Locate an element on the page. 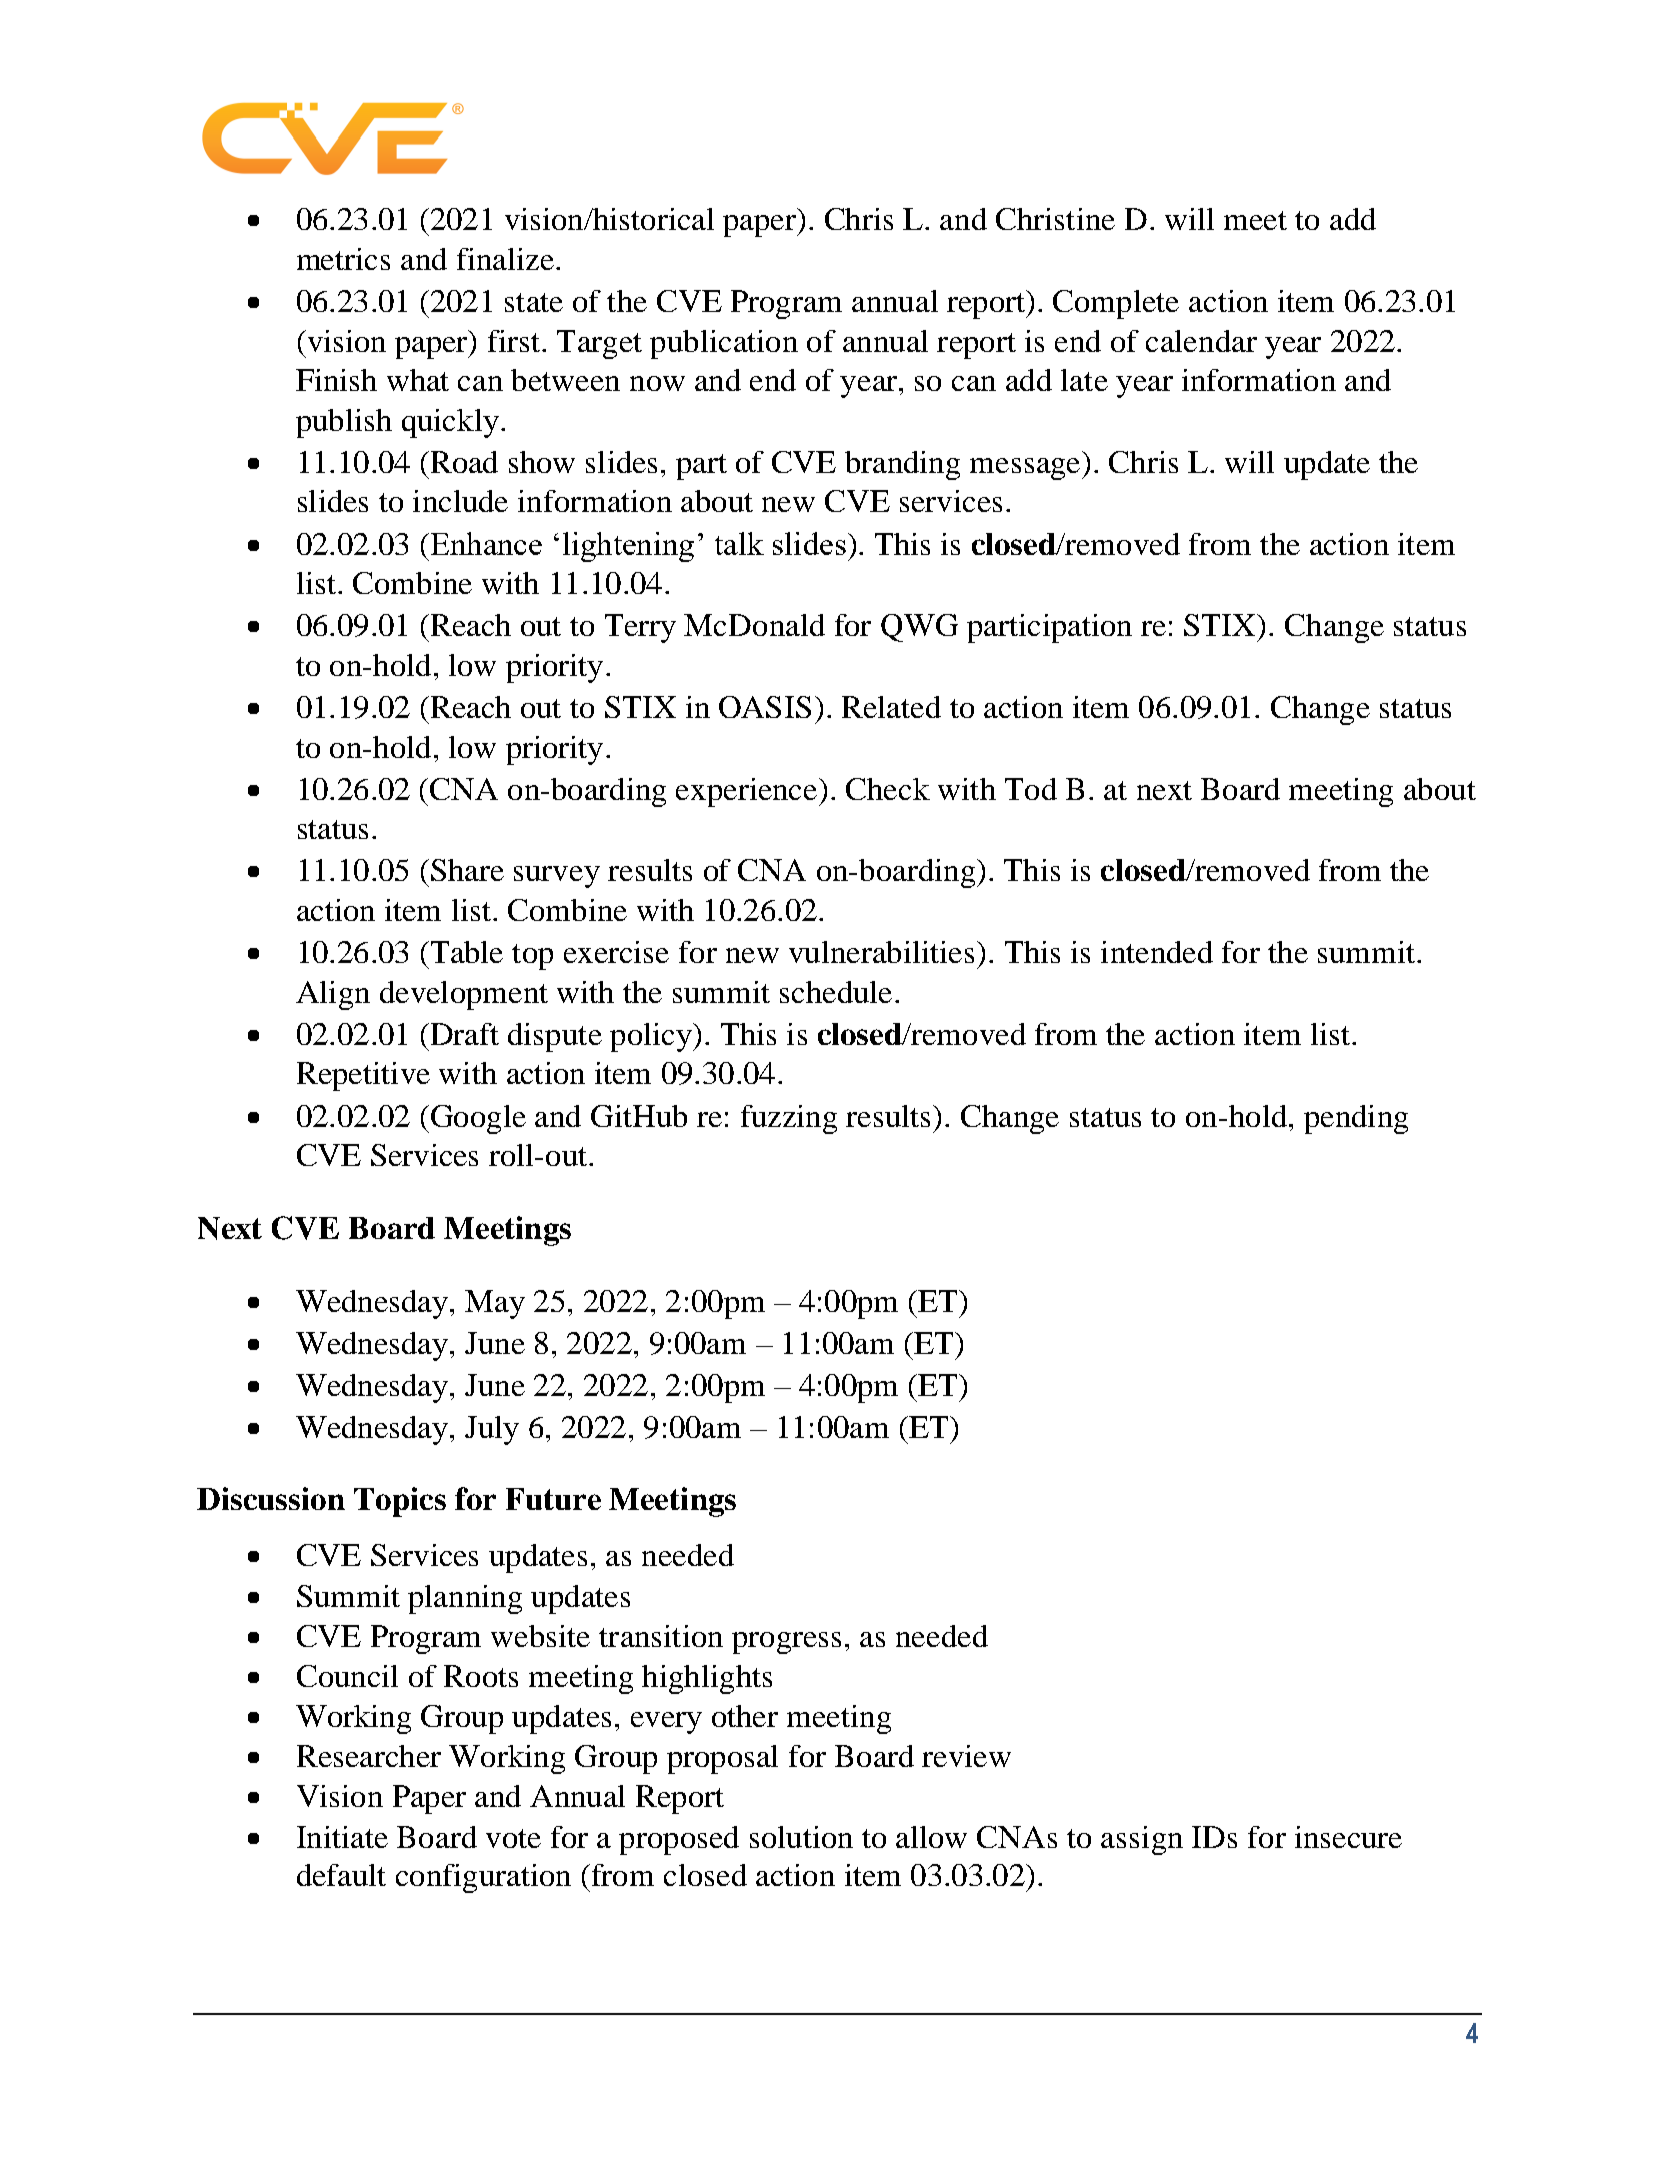 This image has height=2168, width=1675. publication is located at coordinates (724, 344).
